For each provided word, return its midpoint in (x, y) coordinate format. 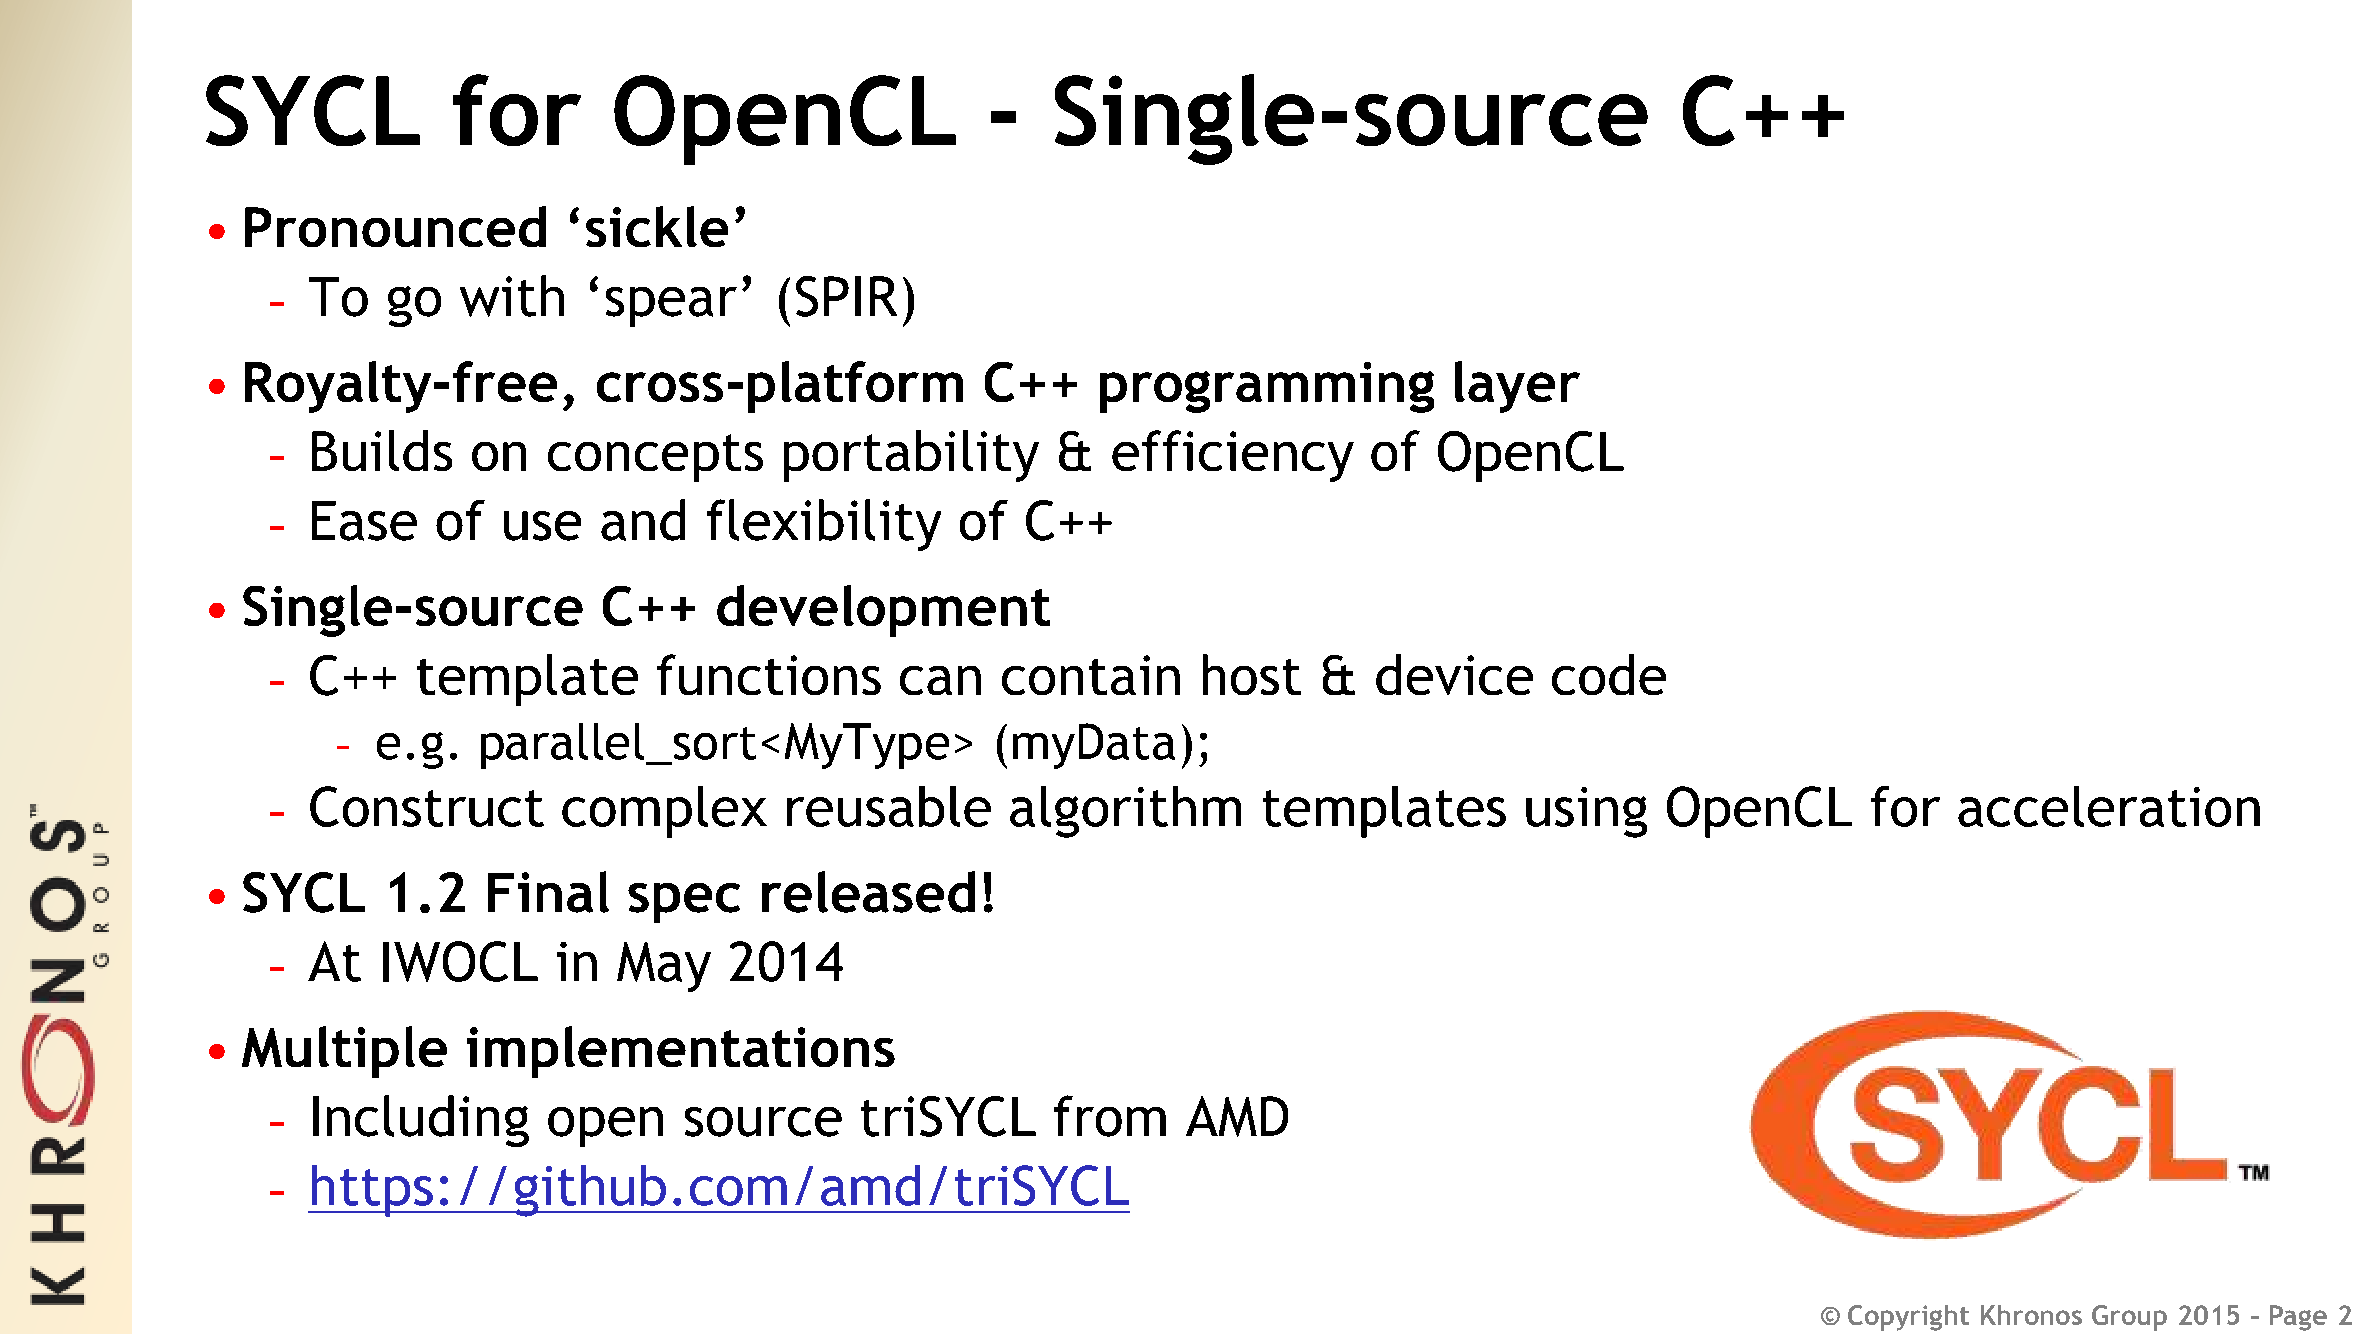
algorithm (1125, 812)
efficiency (1233, 456)
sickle (657, 226)
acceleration (2109, 806)
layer (1517, 387)
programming (1267, 387)
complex (664, 812)
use (542, 526)
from (1110, 1116)
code (1609, 674)
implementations (681, 1052)
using (1586, 812)
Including (421, 1121)
